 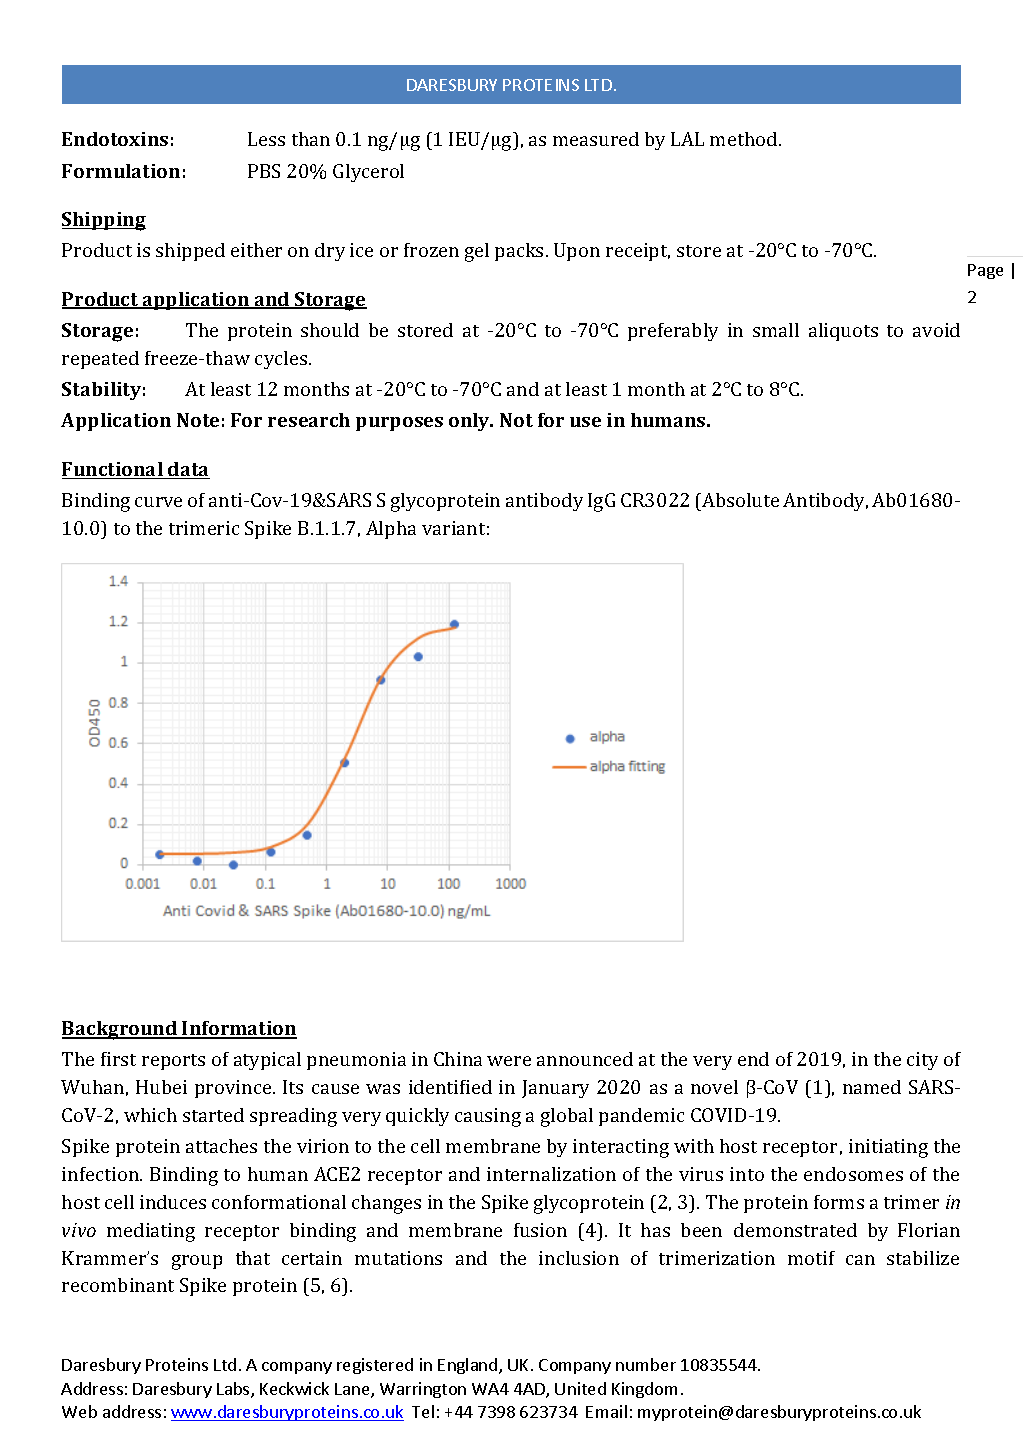 I want to click on measured, so click(x=596, y=139).
